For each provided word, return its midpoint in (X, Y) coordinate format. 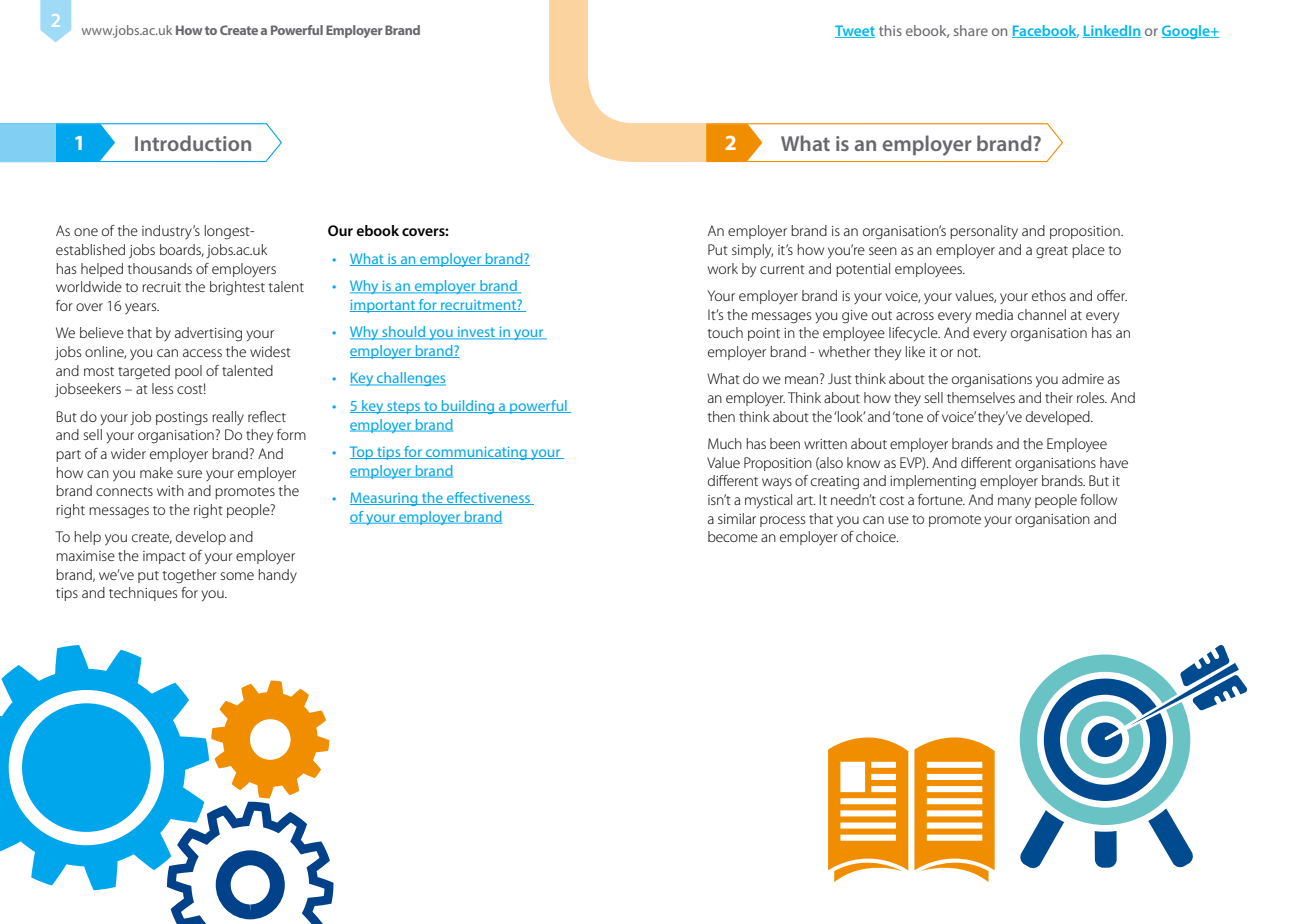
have (1114, 462)
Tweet (855, 31)
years (142, 308)
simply (752, 251)
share (971, 30)
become (733, 536)
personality (984, 232)
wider (128, 453)
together (189, 576)
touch (725, 332)
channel (1042, 314)
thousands (159, 268)
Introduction (193, 143)
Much (725, 443)
